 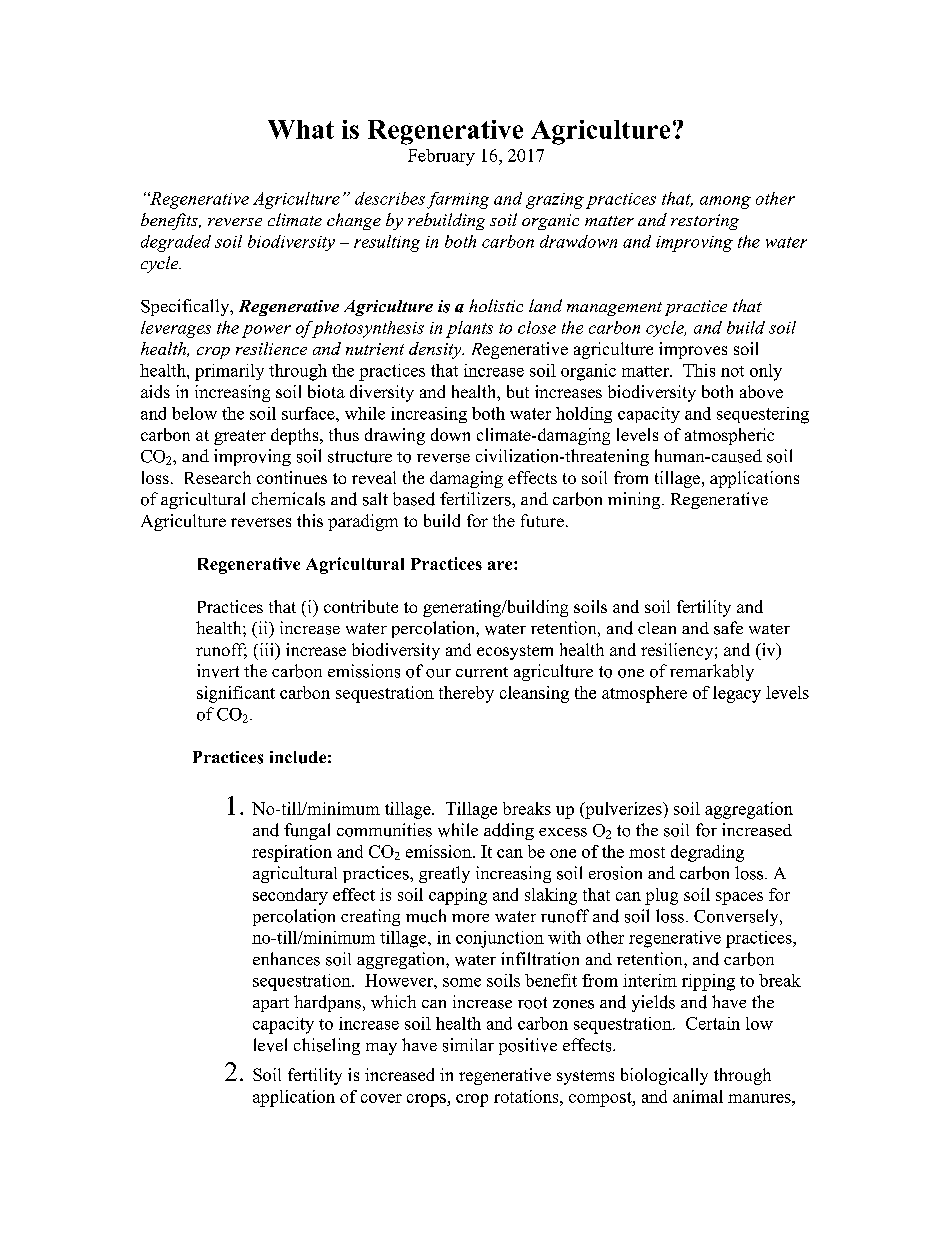 I want to click on safe, so click(x=728, y=628).
